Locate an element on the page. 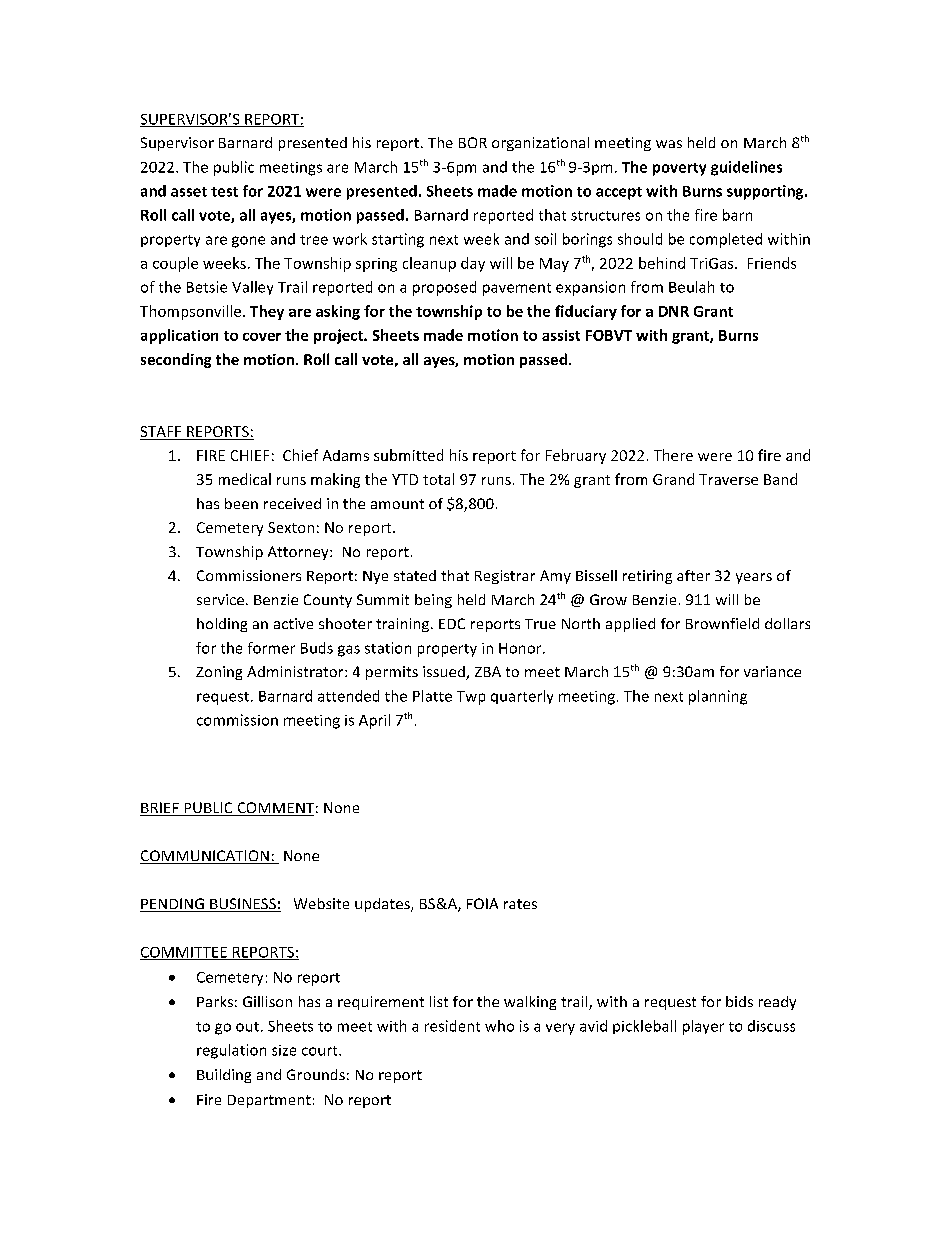 The image size is (952, 1233). FOIA is located at coordinates (482, 903).
